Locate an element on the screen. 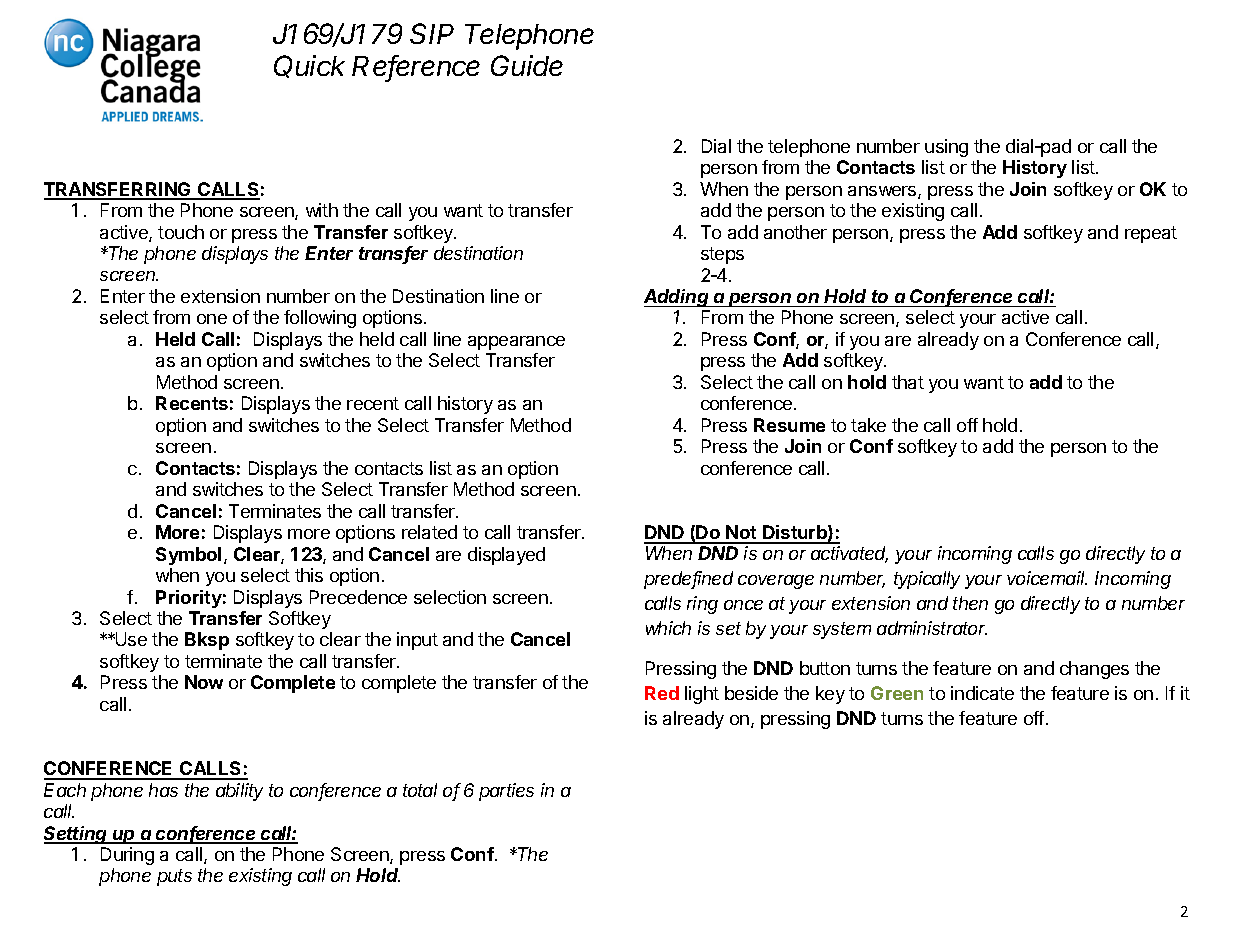 The width and height of the screenshot is (1233, 952). predefined is located at coordinates (688, 580).
